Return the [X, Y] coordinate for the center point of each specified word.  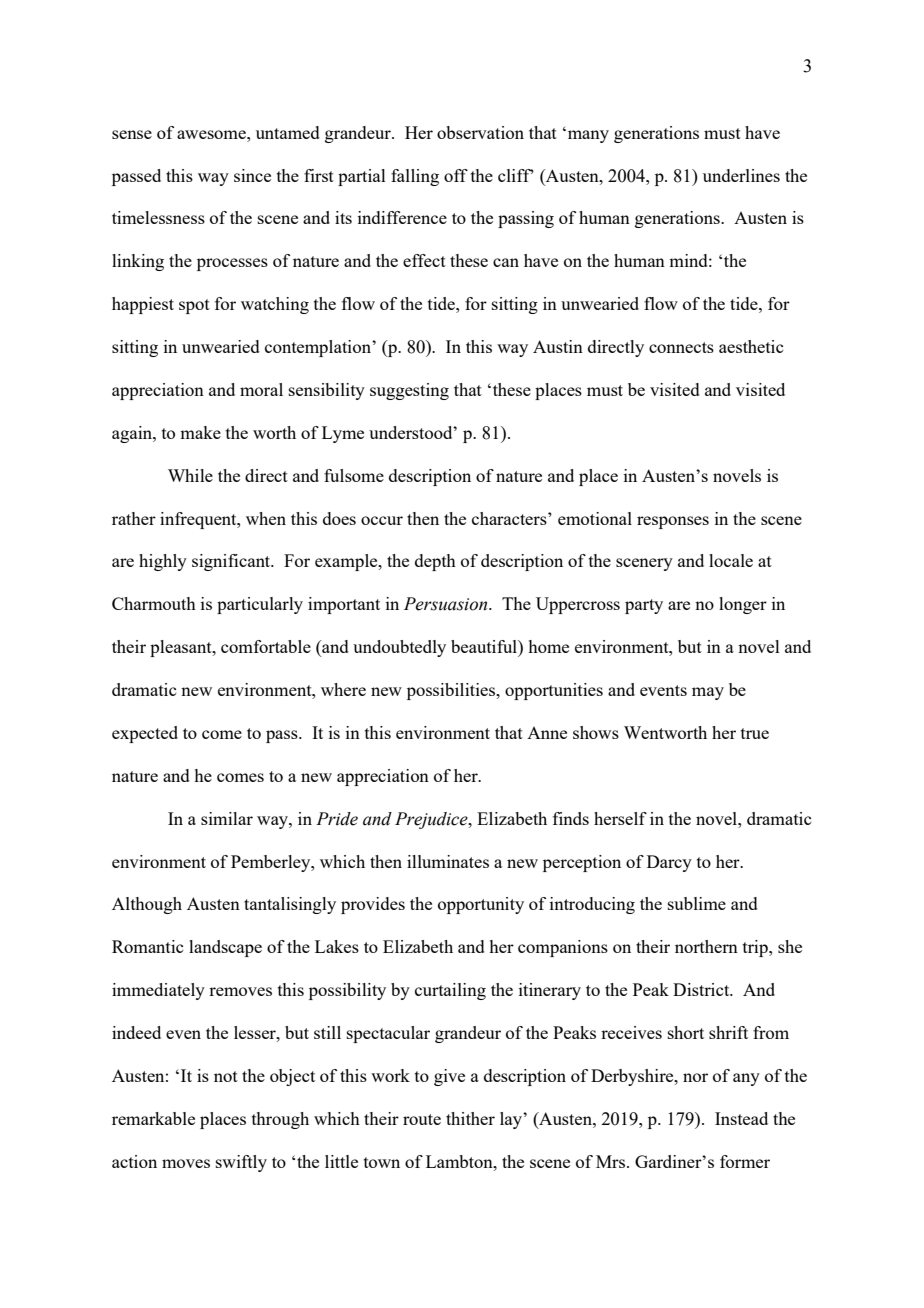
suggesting [409, 391]
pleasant [182, 648]
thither [470, 1118]
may [708, 693]
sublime [697, 903]
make [200, 432]
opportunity [481, 905]
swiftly [241, 1163]
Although [147, 905]
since [252, 175]
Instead [741, 1118]
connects [681, 347]
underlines [741, 175]
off [456, 175]
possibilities [452, 691]
